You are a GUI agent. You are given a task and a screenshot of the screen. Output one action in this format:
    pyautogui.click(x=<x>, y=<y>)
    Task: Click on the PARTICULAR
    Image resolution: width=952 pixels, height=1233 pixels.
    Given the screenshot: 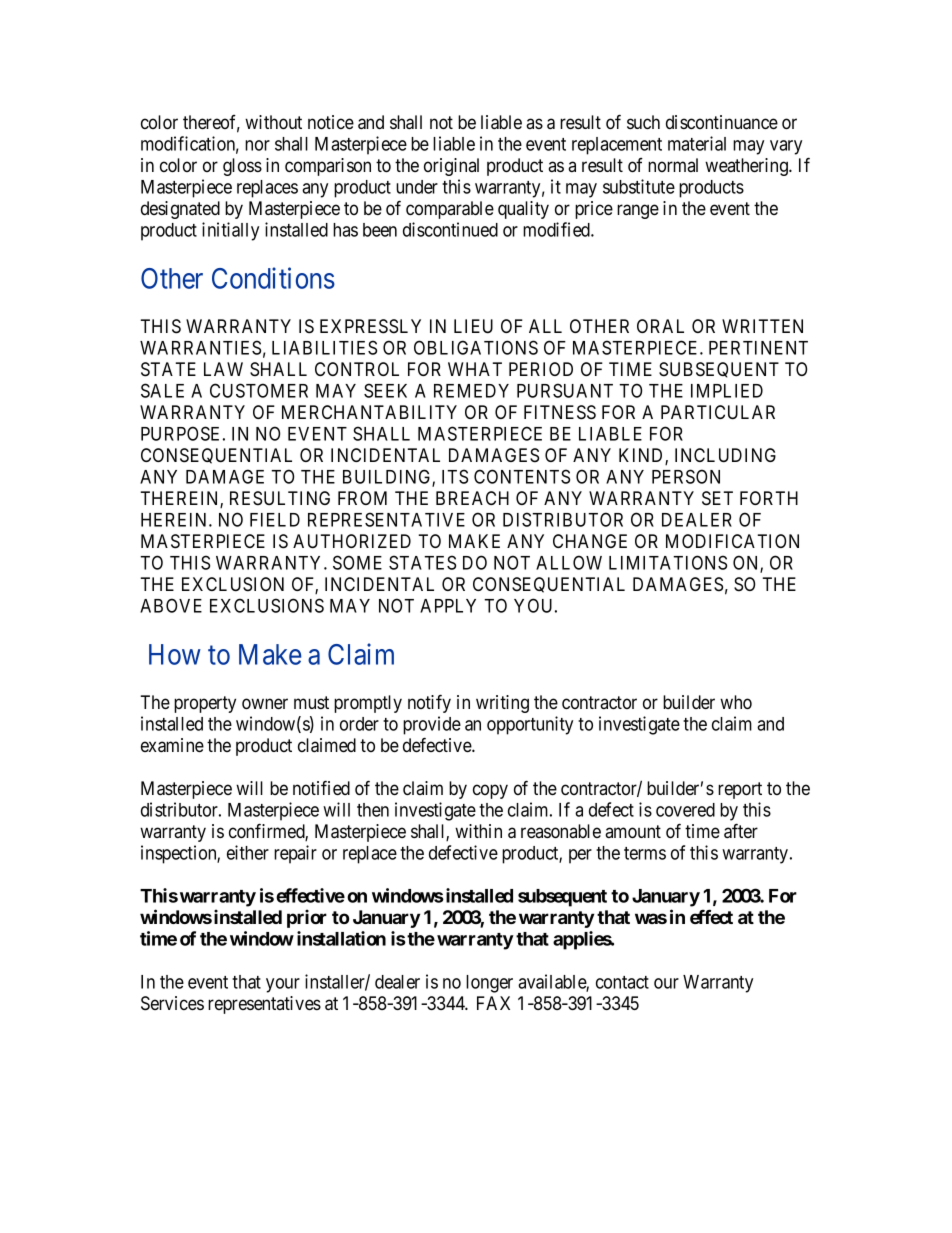 What is the action you would take?
    pyautogui.click(x=718, y=412)
